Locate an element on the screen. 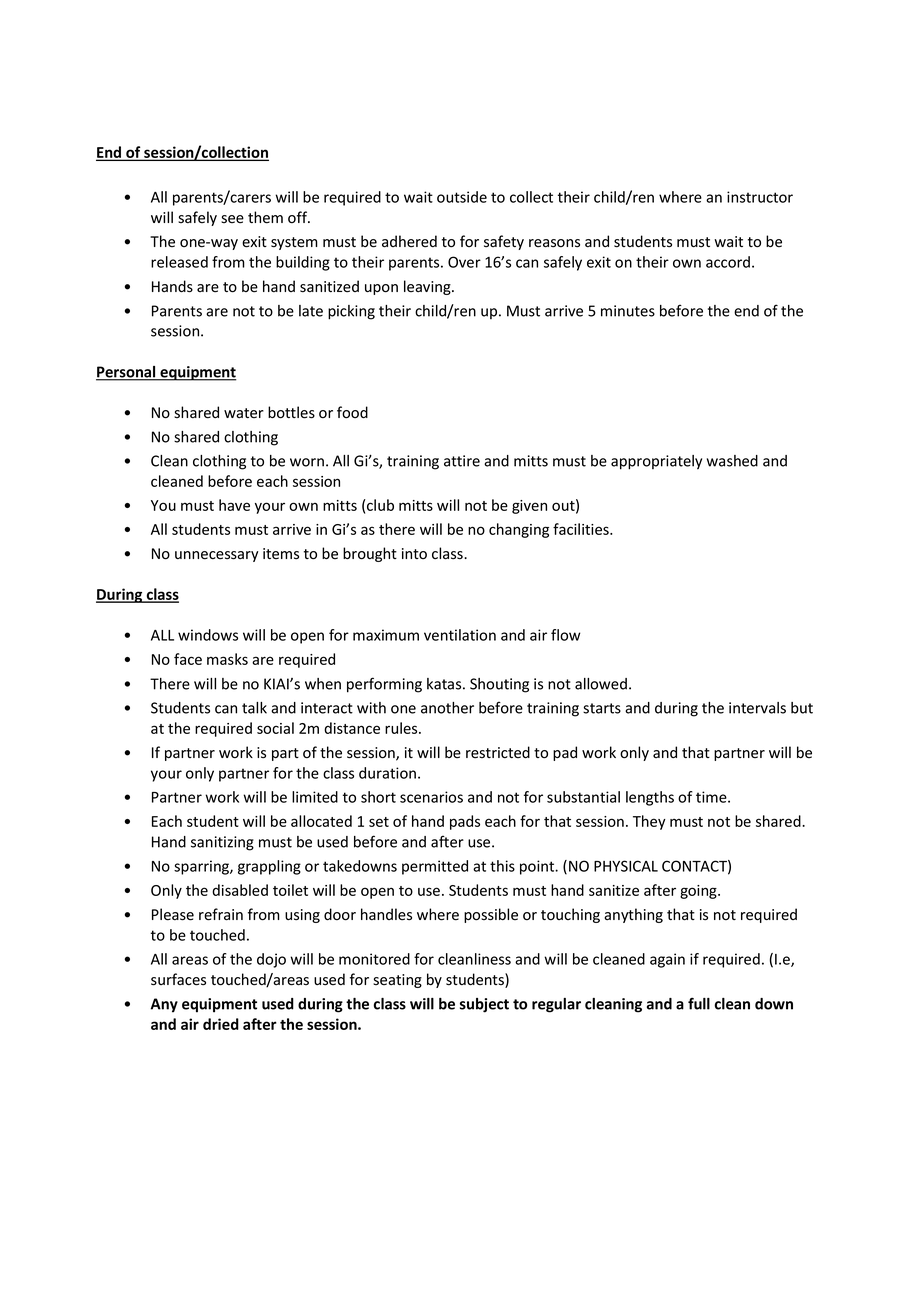 Image resolution: width=903 pixels, height=1316 pixels. subject is located at coordinates (484, 1005).
